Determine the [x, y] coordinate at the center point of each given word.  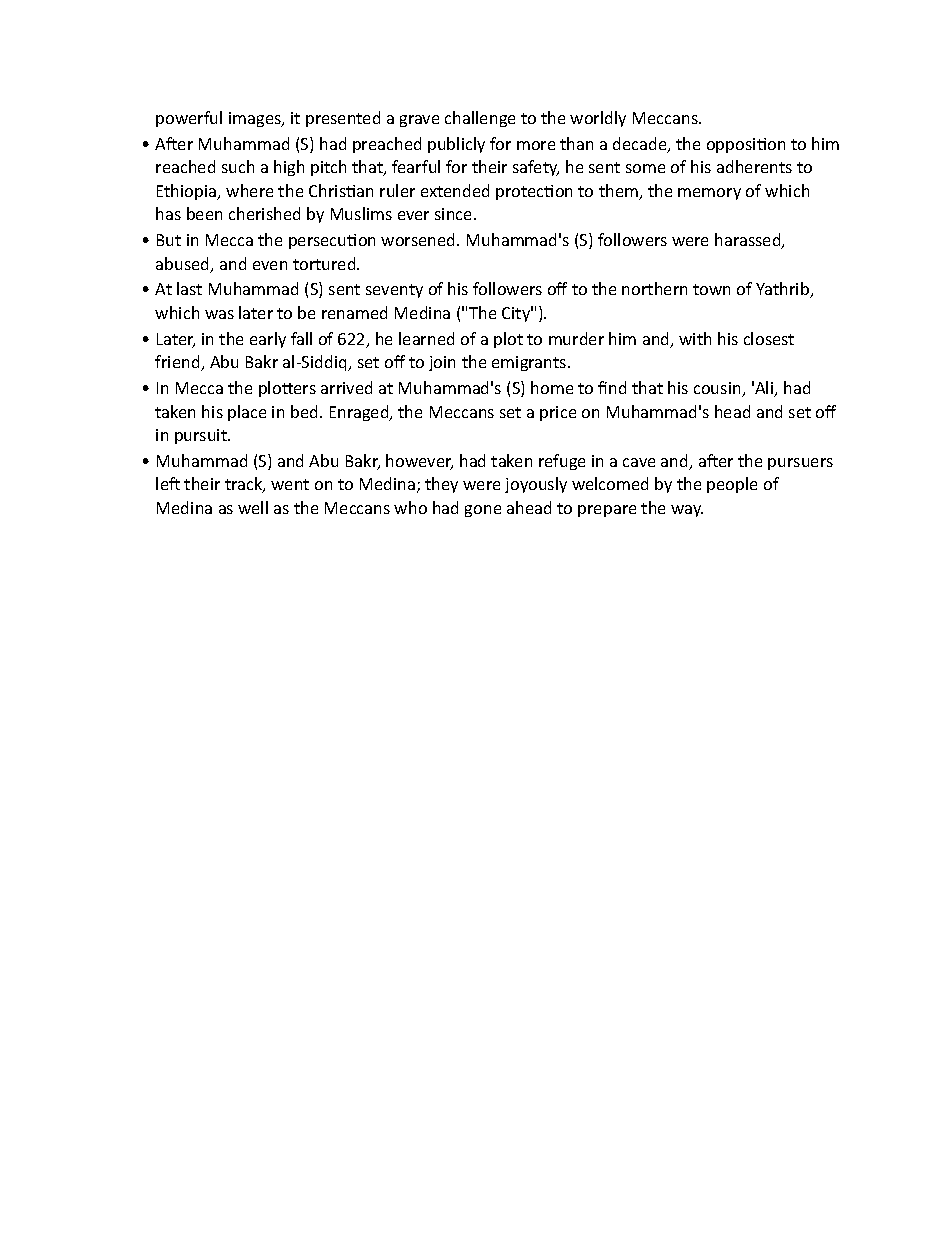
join [442, 363]
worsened [419, 239]
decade [641, 145]
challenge [480, 119]
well [253, 507]
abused [184, 265]
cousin [718, 389]
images [256, 119]
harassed [749, 241]
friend [178, 363]
